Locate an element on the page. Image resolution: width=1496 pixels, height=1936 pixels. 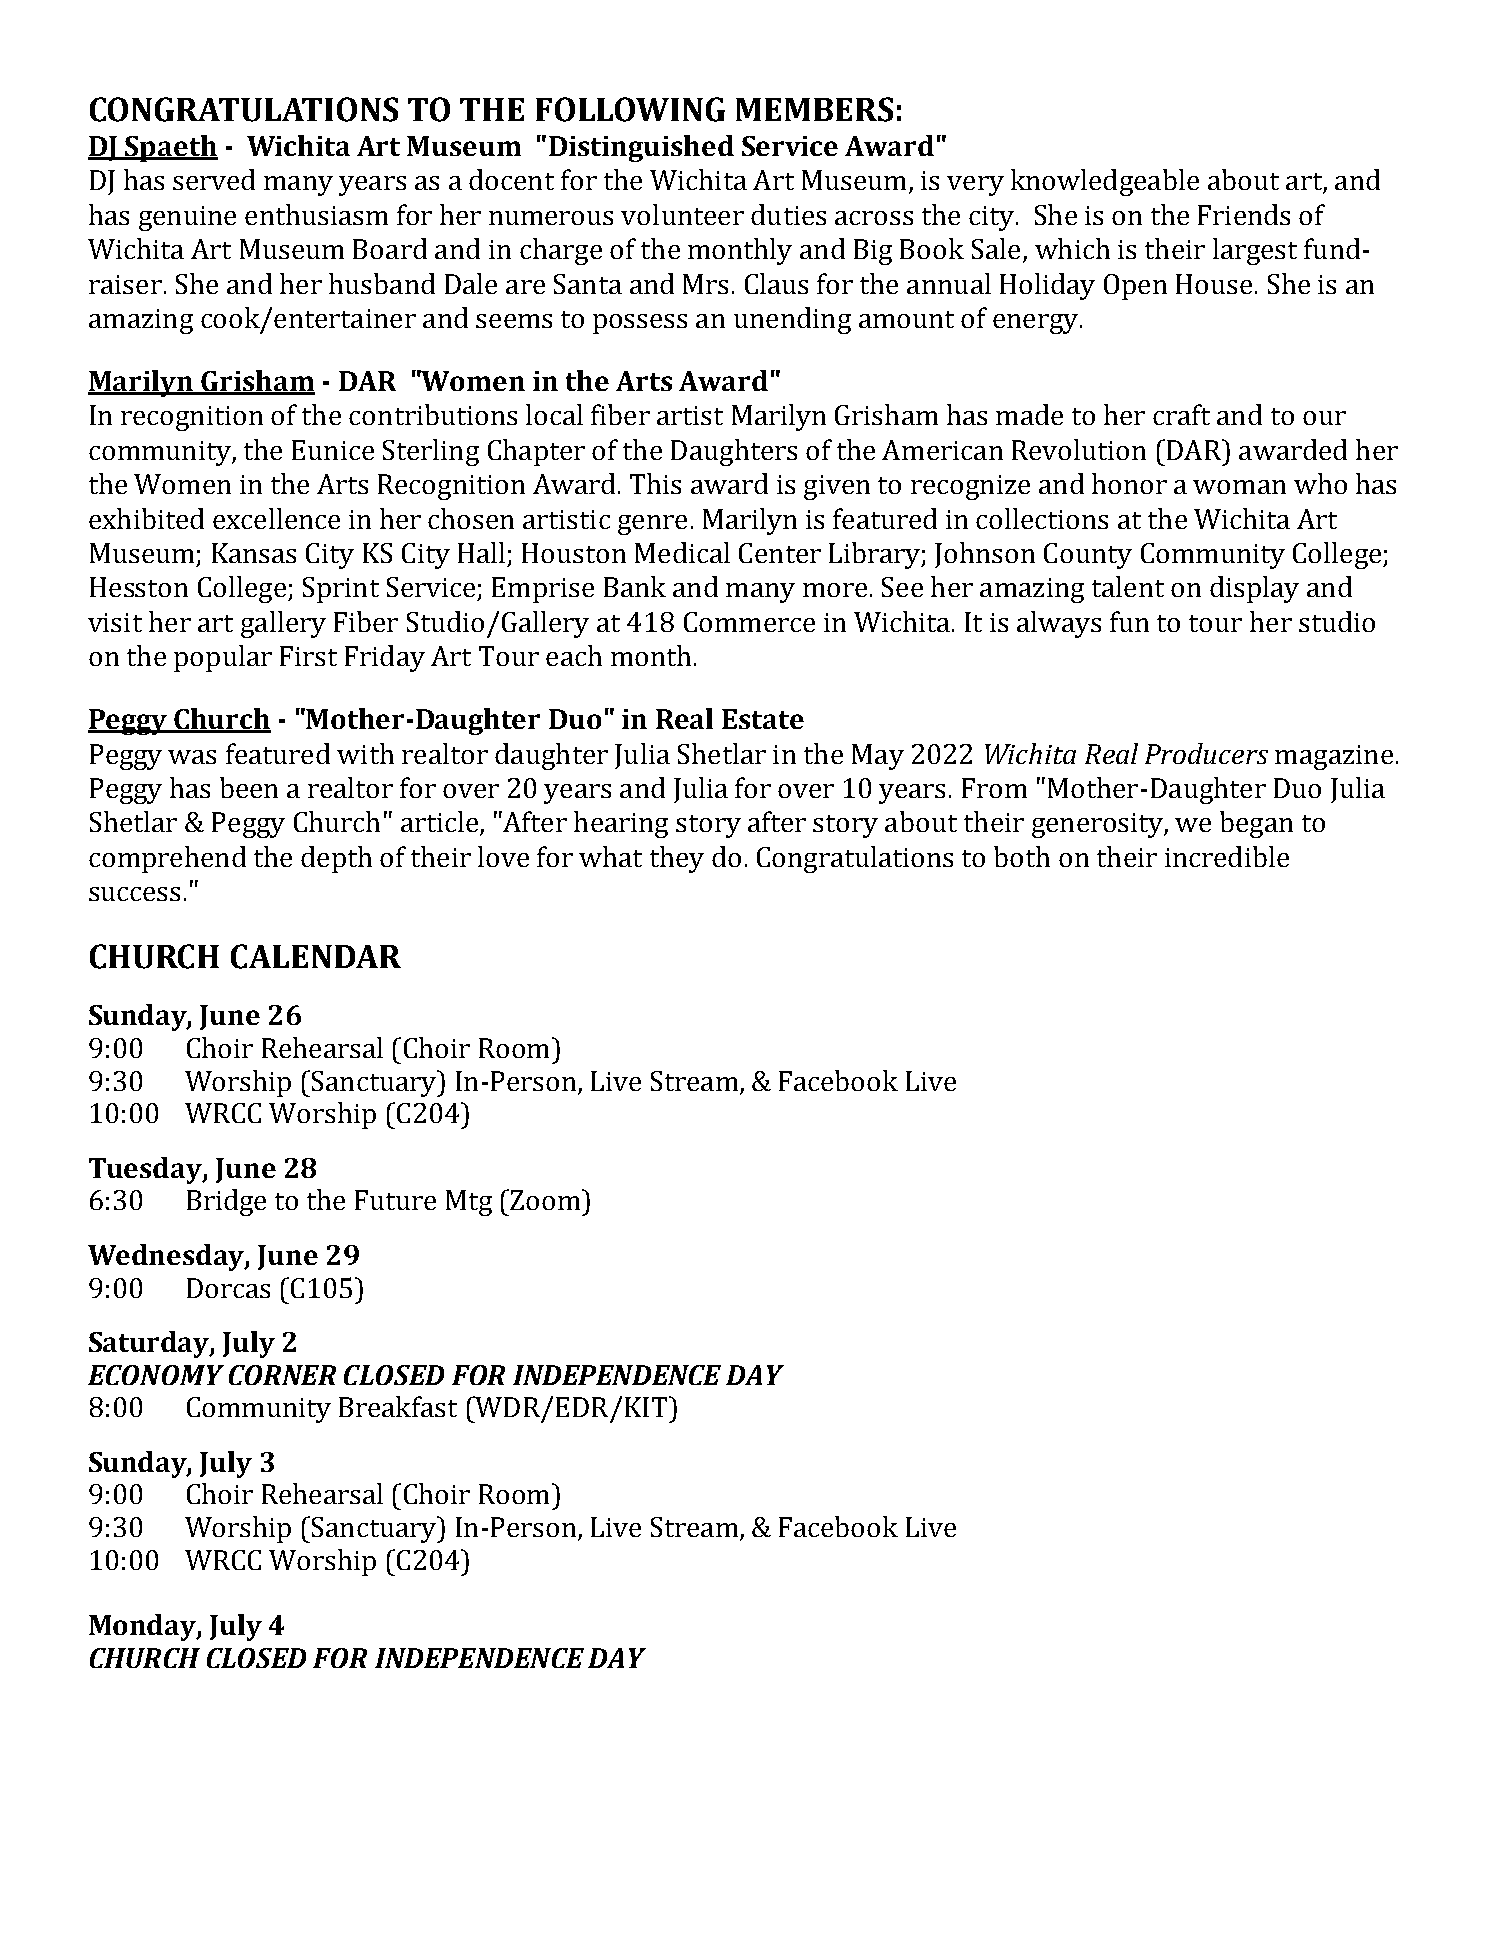
Zoom is located at coordinates (546, 1199).
